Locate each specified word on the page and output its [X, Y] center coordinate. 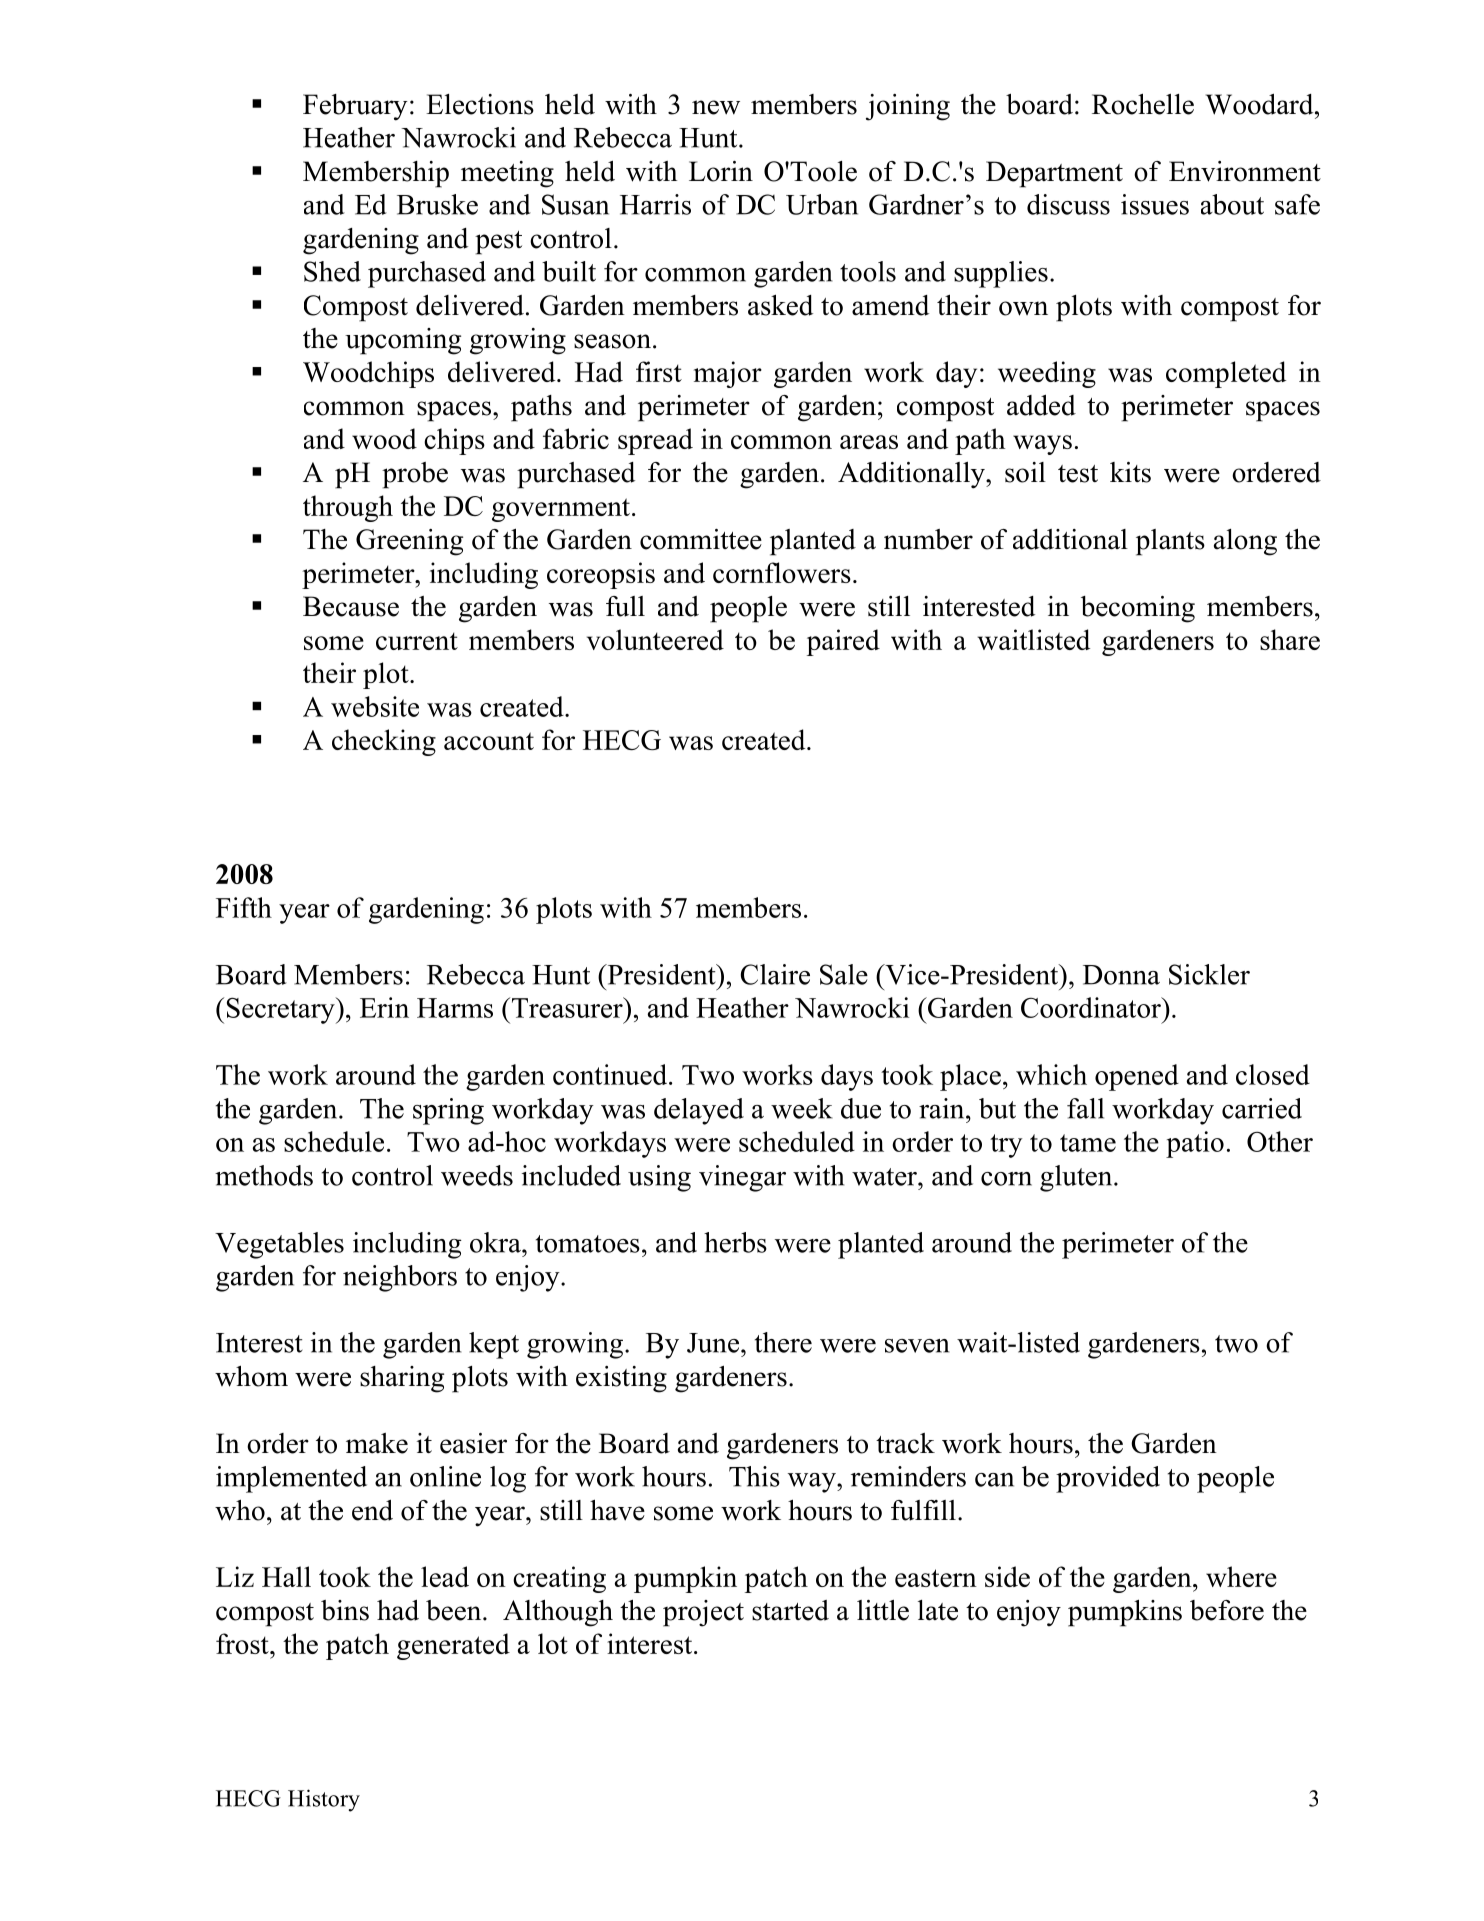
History [324, 1800]
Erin [384, 1007]
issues [1155, 204]
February [355, 107]
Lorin [721, 171]
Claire [775, 974]
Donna [1121, 975]
